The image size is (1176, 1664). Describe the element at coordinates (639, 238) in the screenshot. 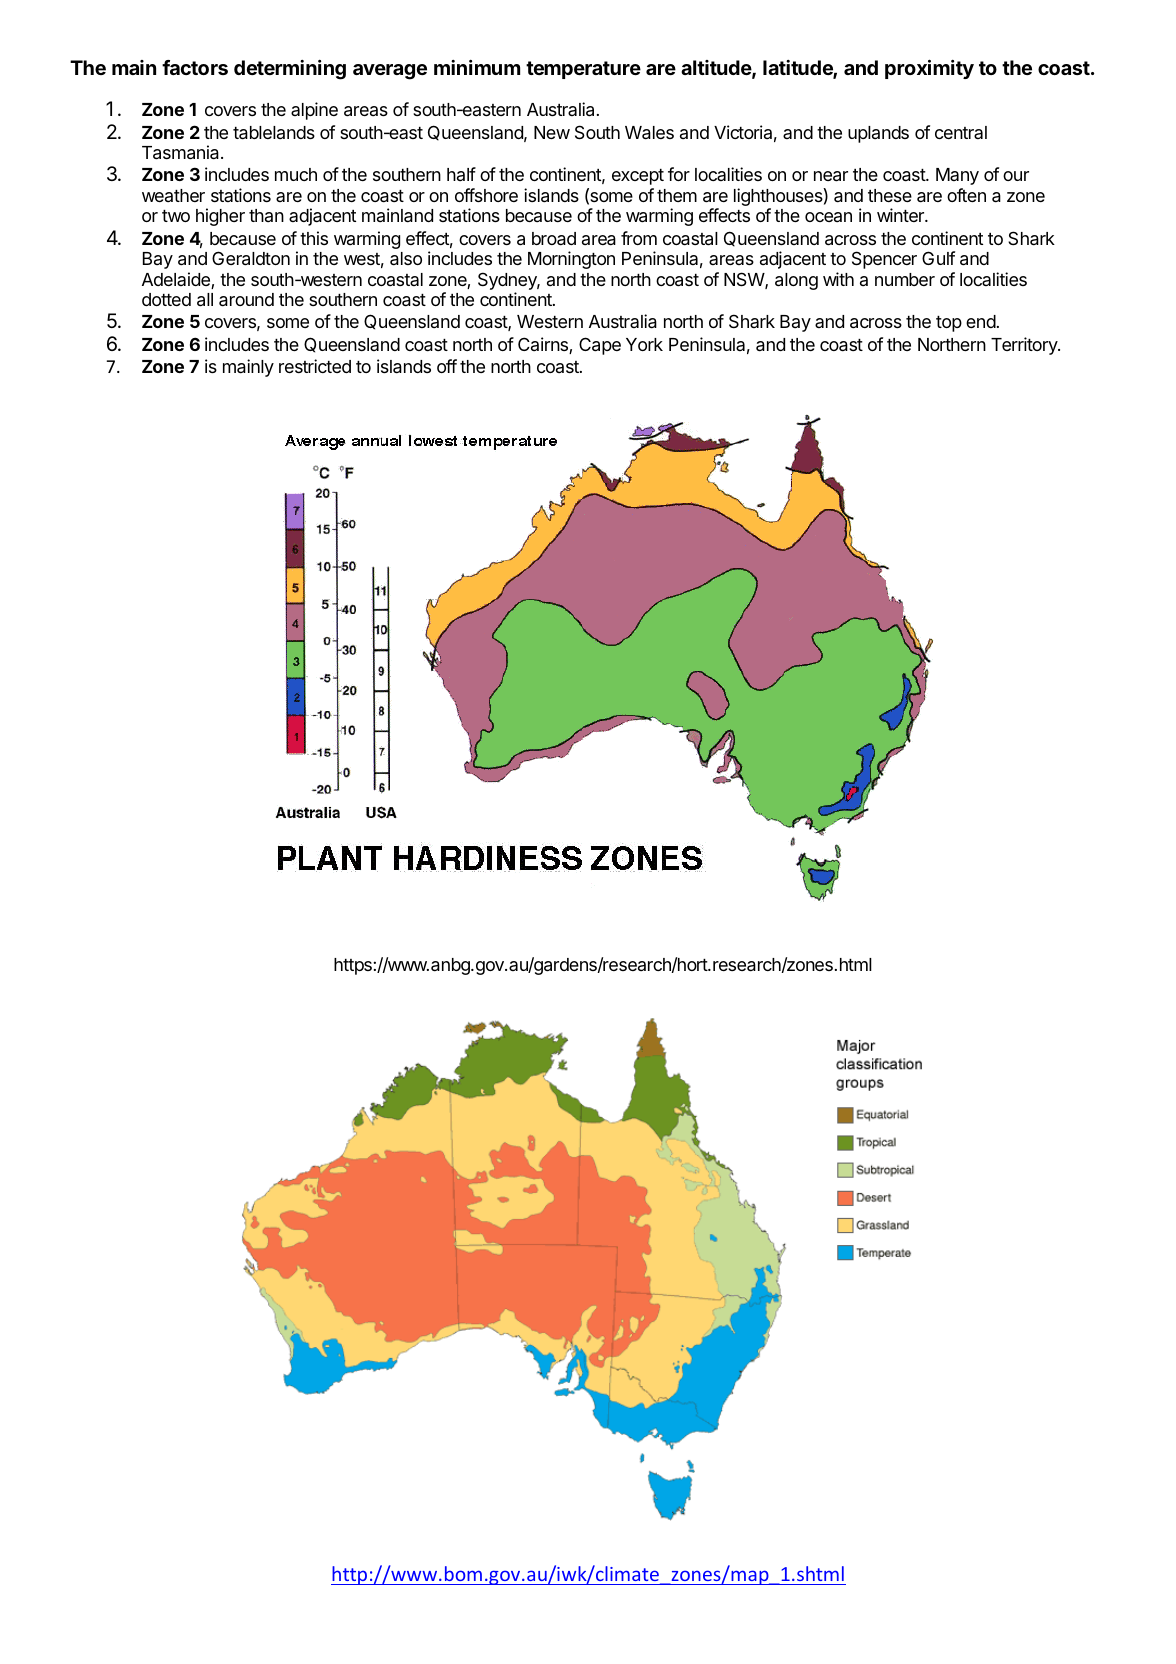

I see `from` at that location.
